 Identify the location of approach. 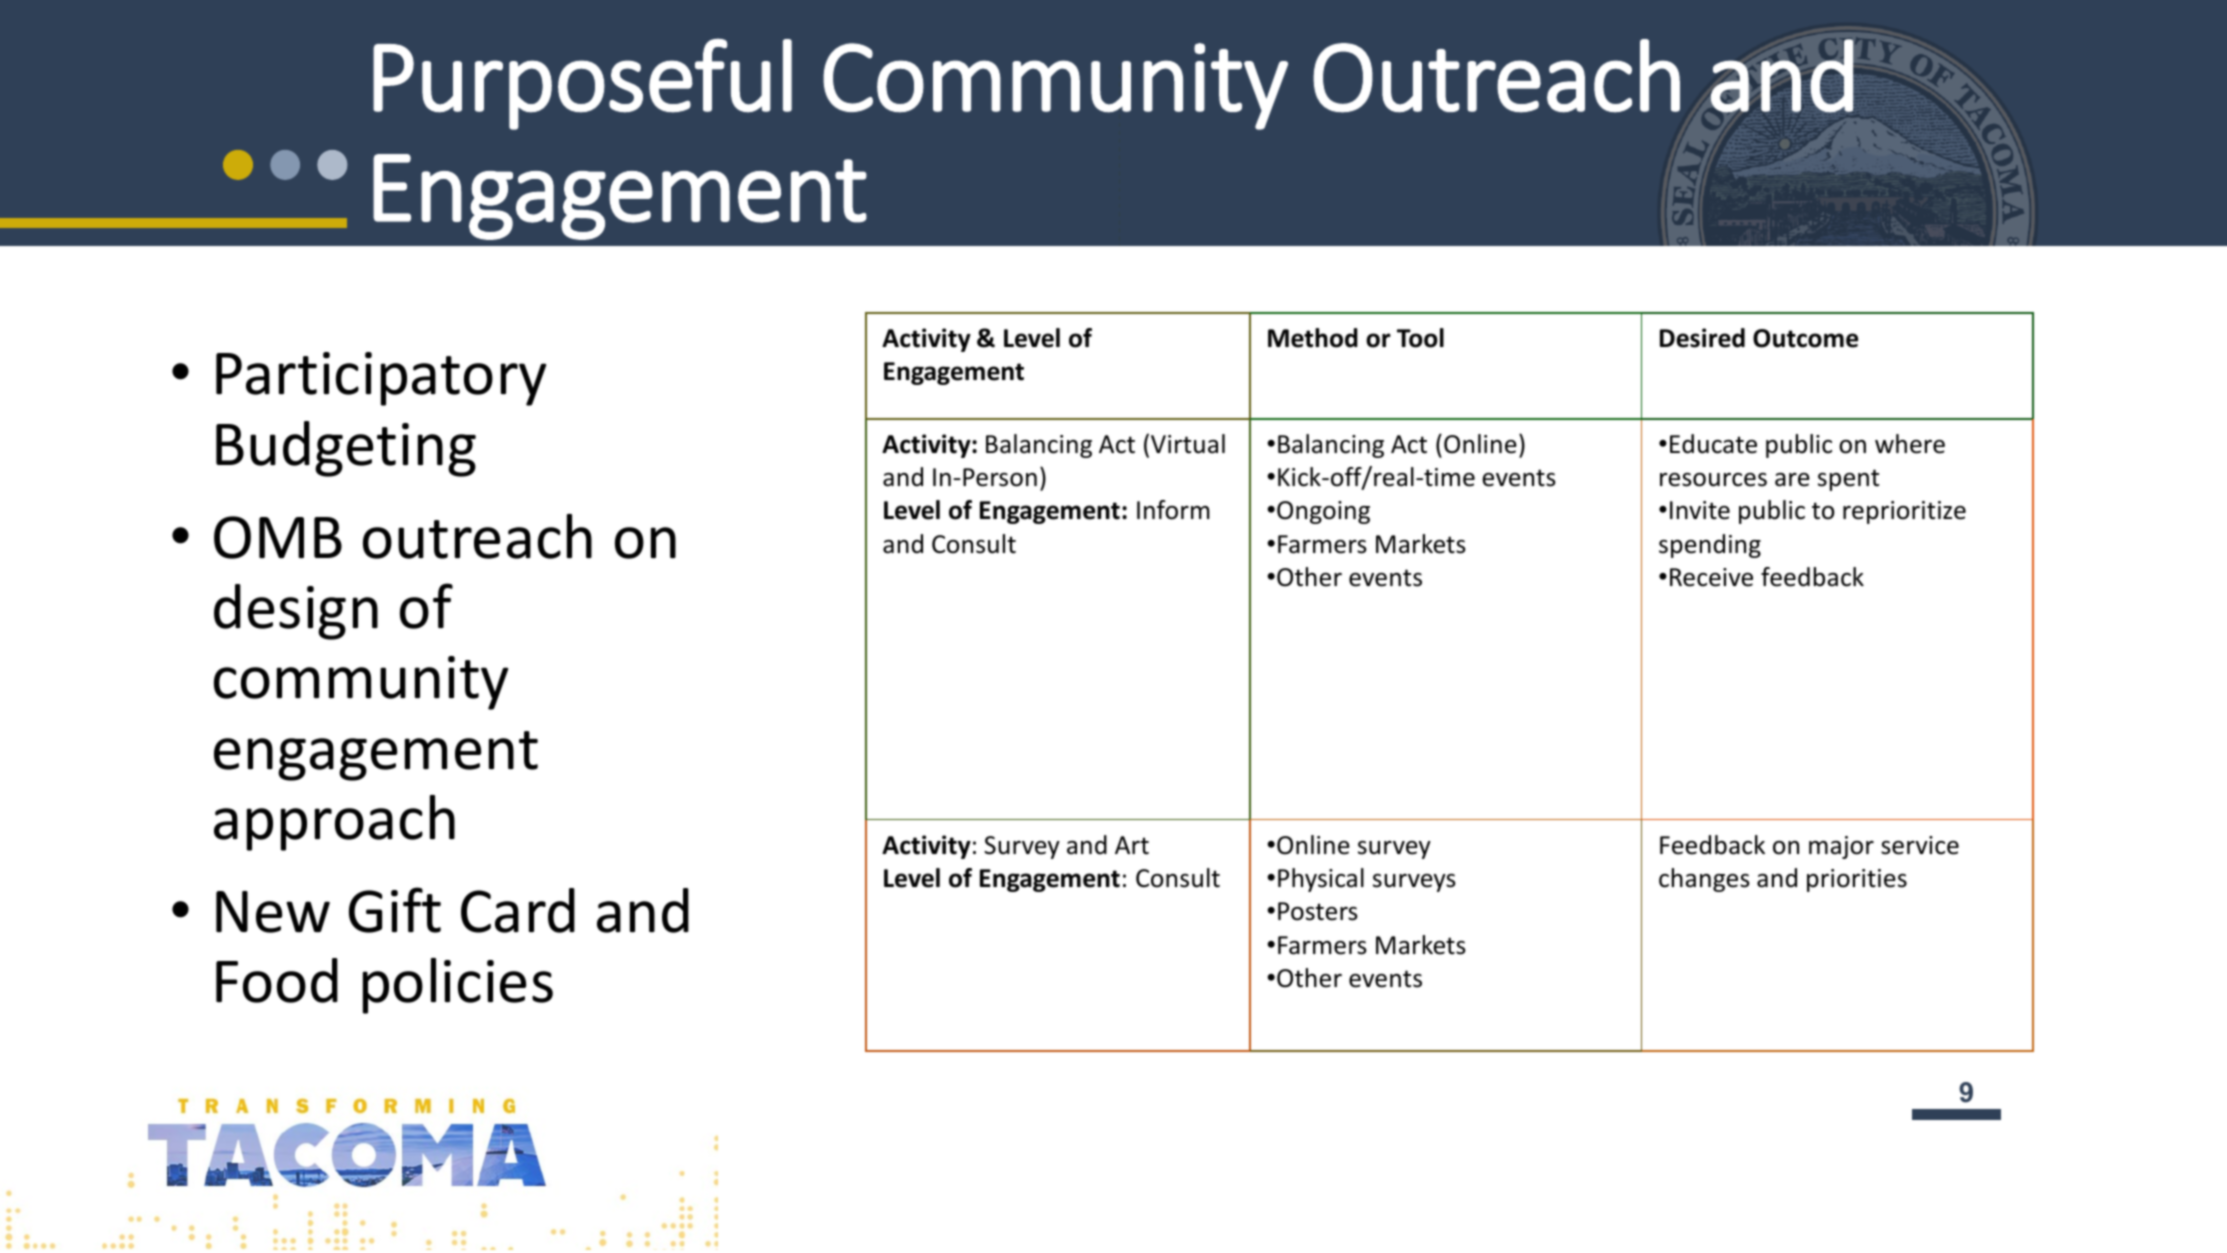
(334, 823).
